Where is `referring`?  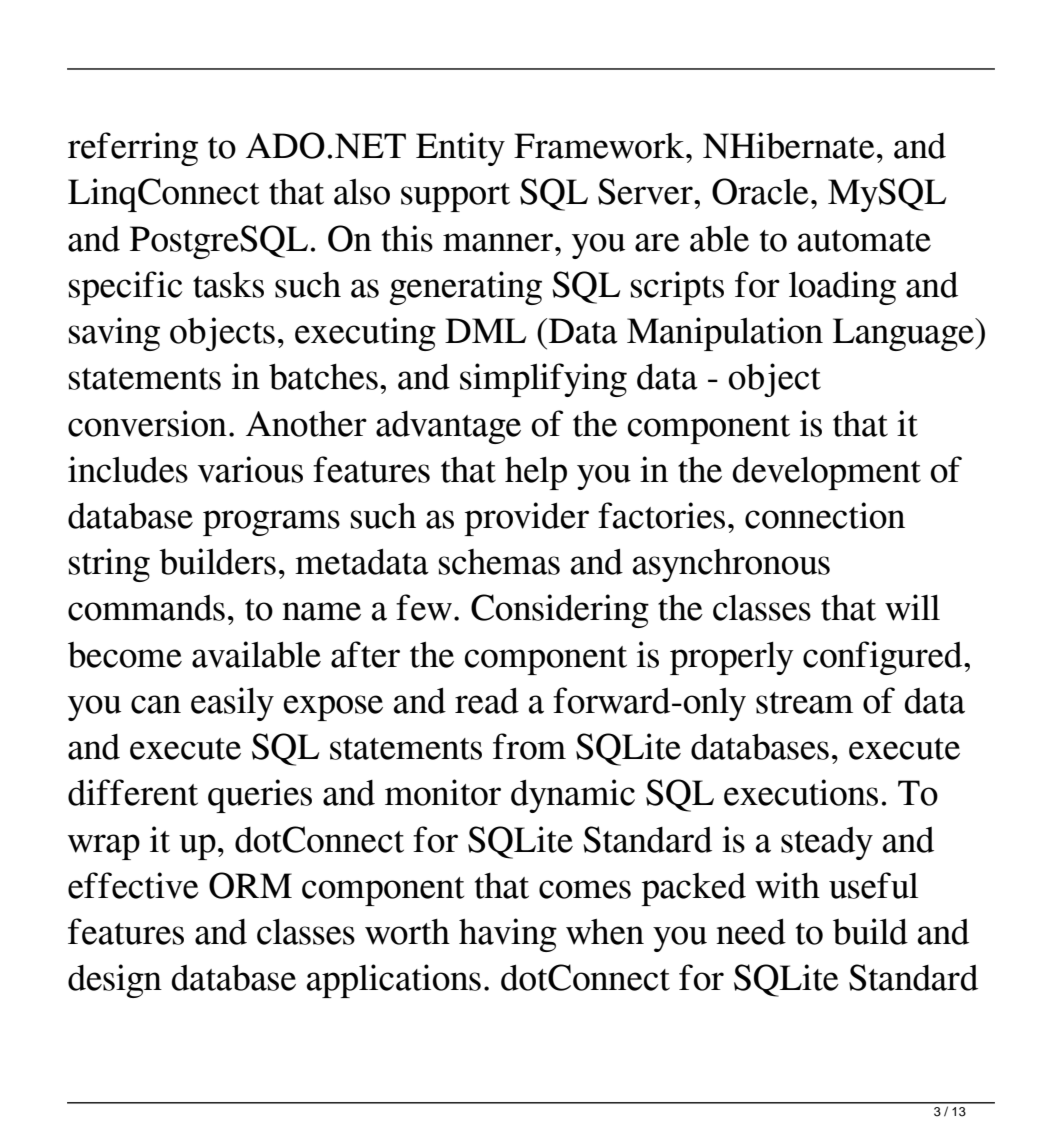
referring is located at coordinates (133, 149).
